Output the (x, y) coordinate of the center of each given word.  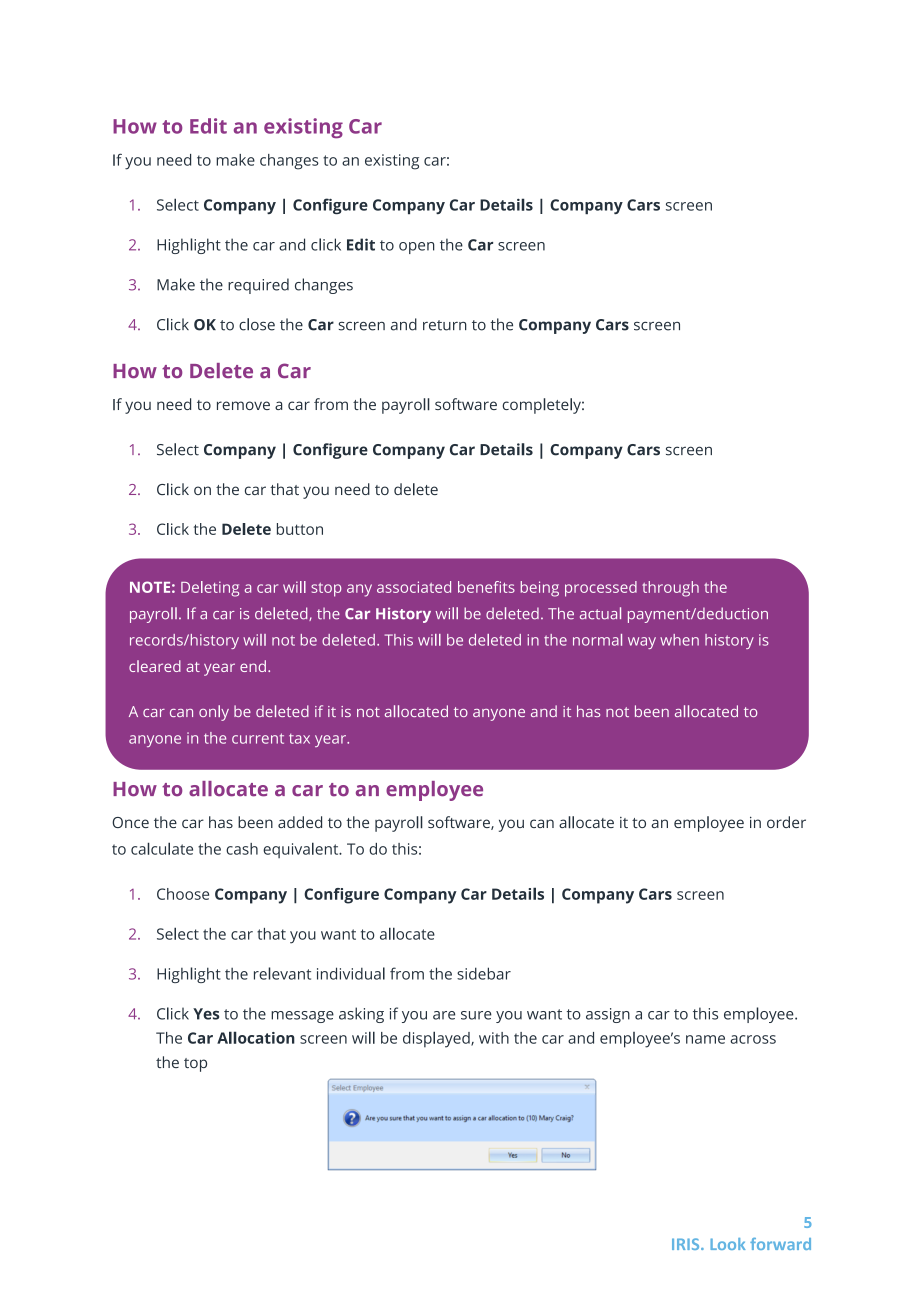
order (786, 822)
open (417, 248)
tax (299, 739)
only (214, 713)
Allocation (256, 1037)
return (445, 325)
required (258, 286)
